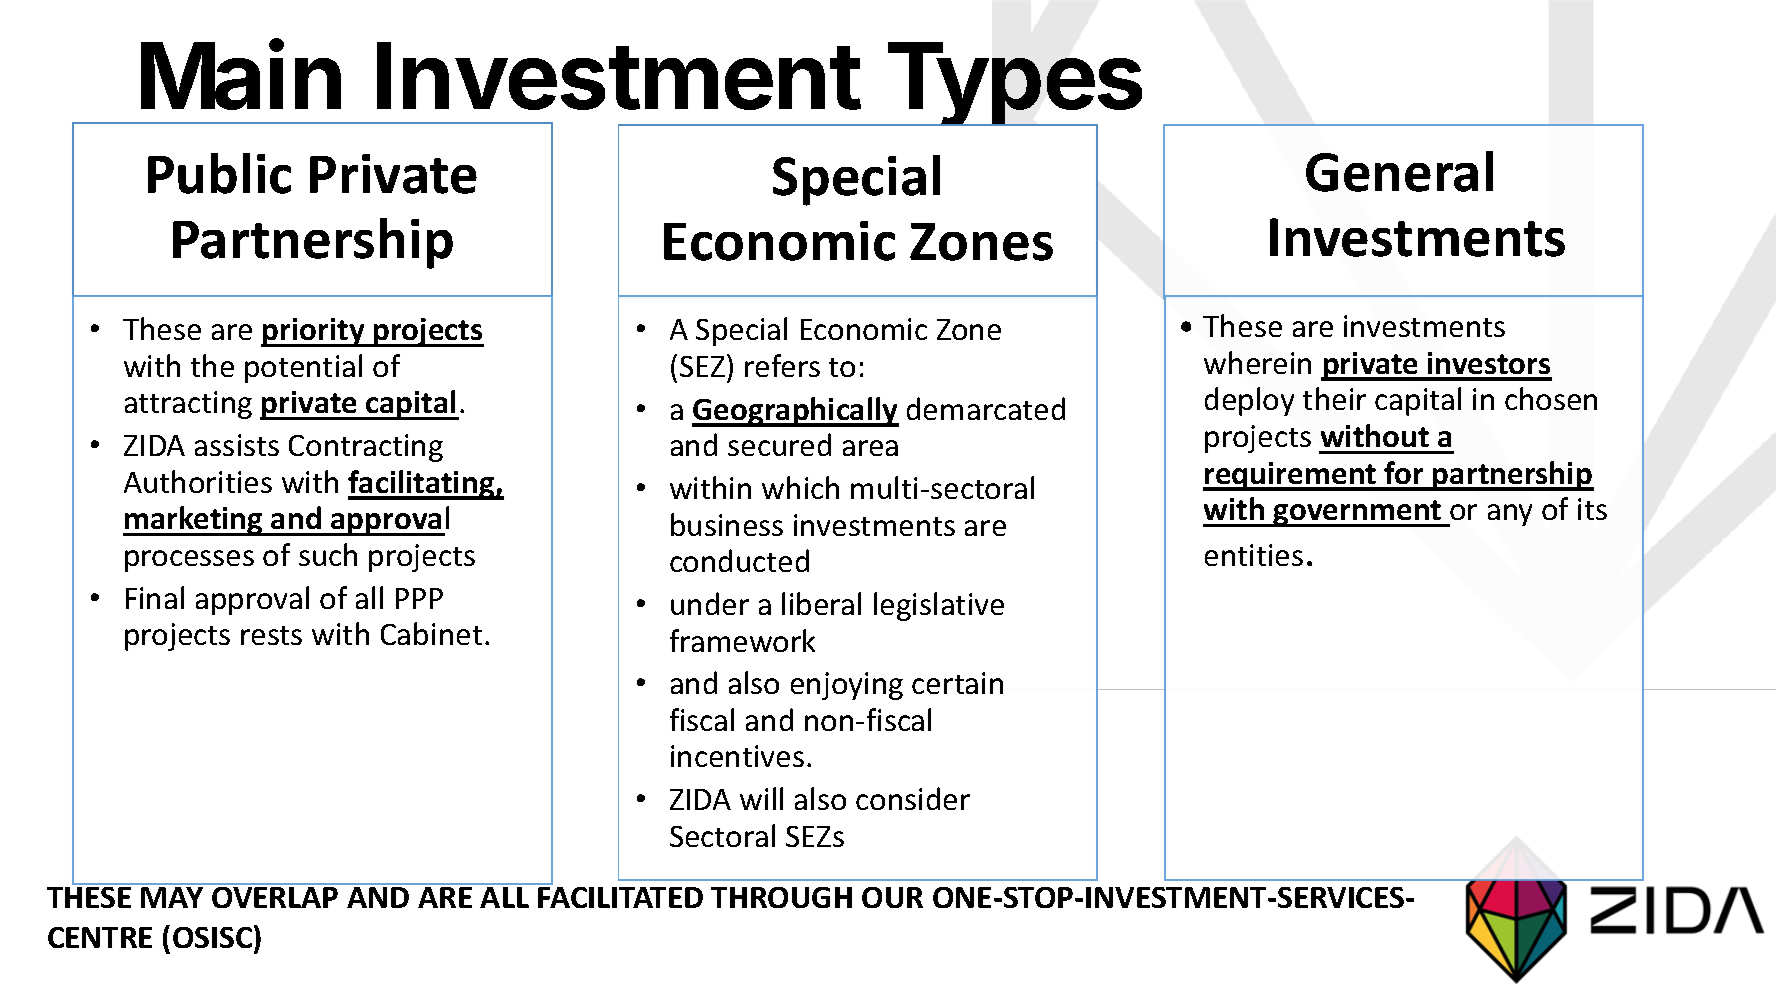  I want to click on OUR, so click(892, 897).
